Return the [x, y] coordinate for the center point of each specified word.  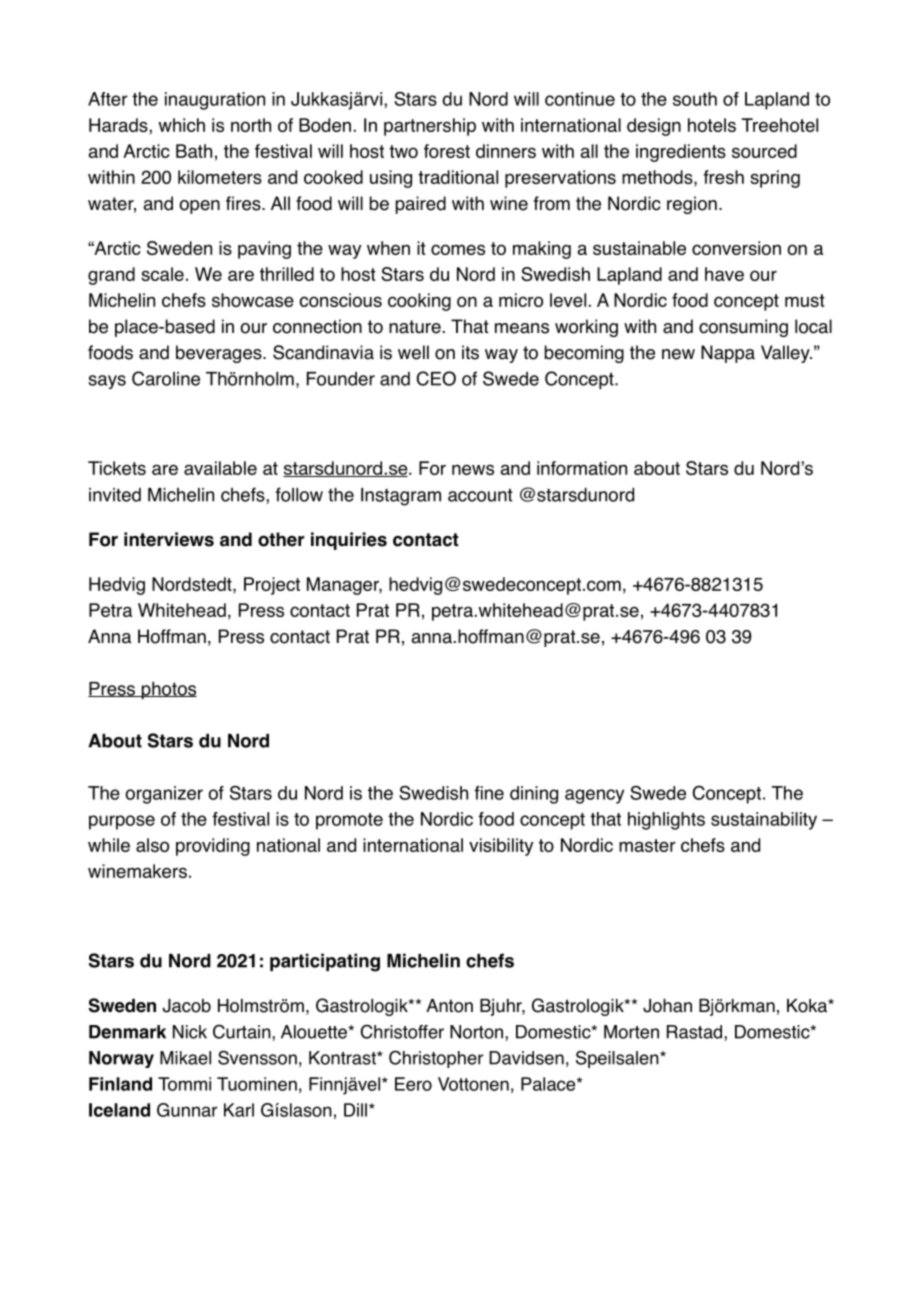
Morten [631, 1032]
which [181, 125]
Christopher [436, 1059]
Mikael [185, 1058]
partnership [430, 127]
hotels [712, 125]
